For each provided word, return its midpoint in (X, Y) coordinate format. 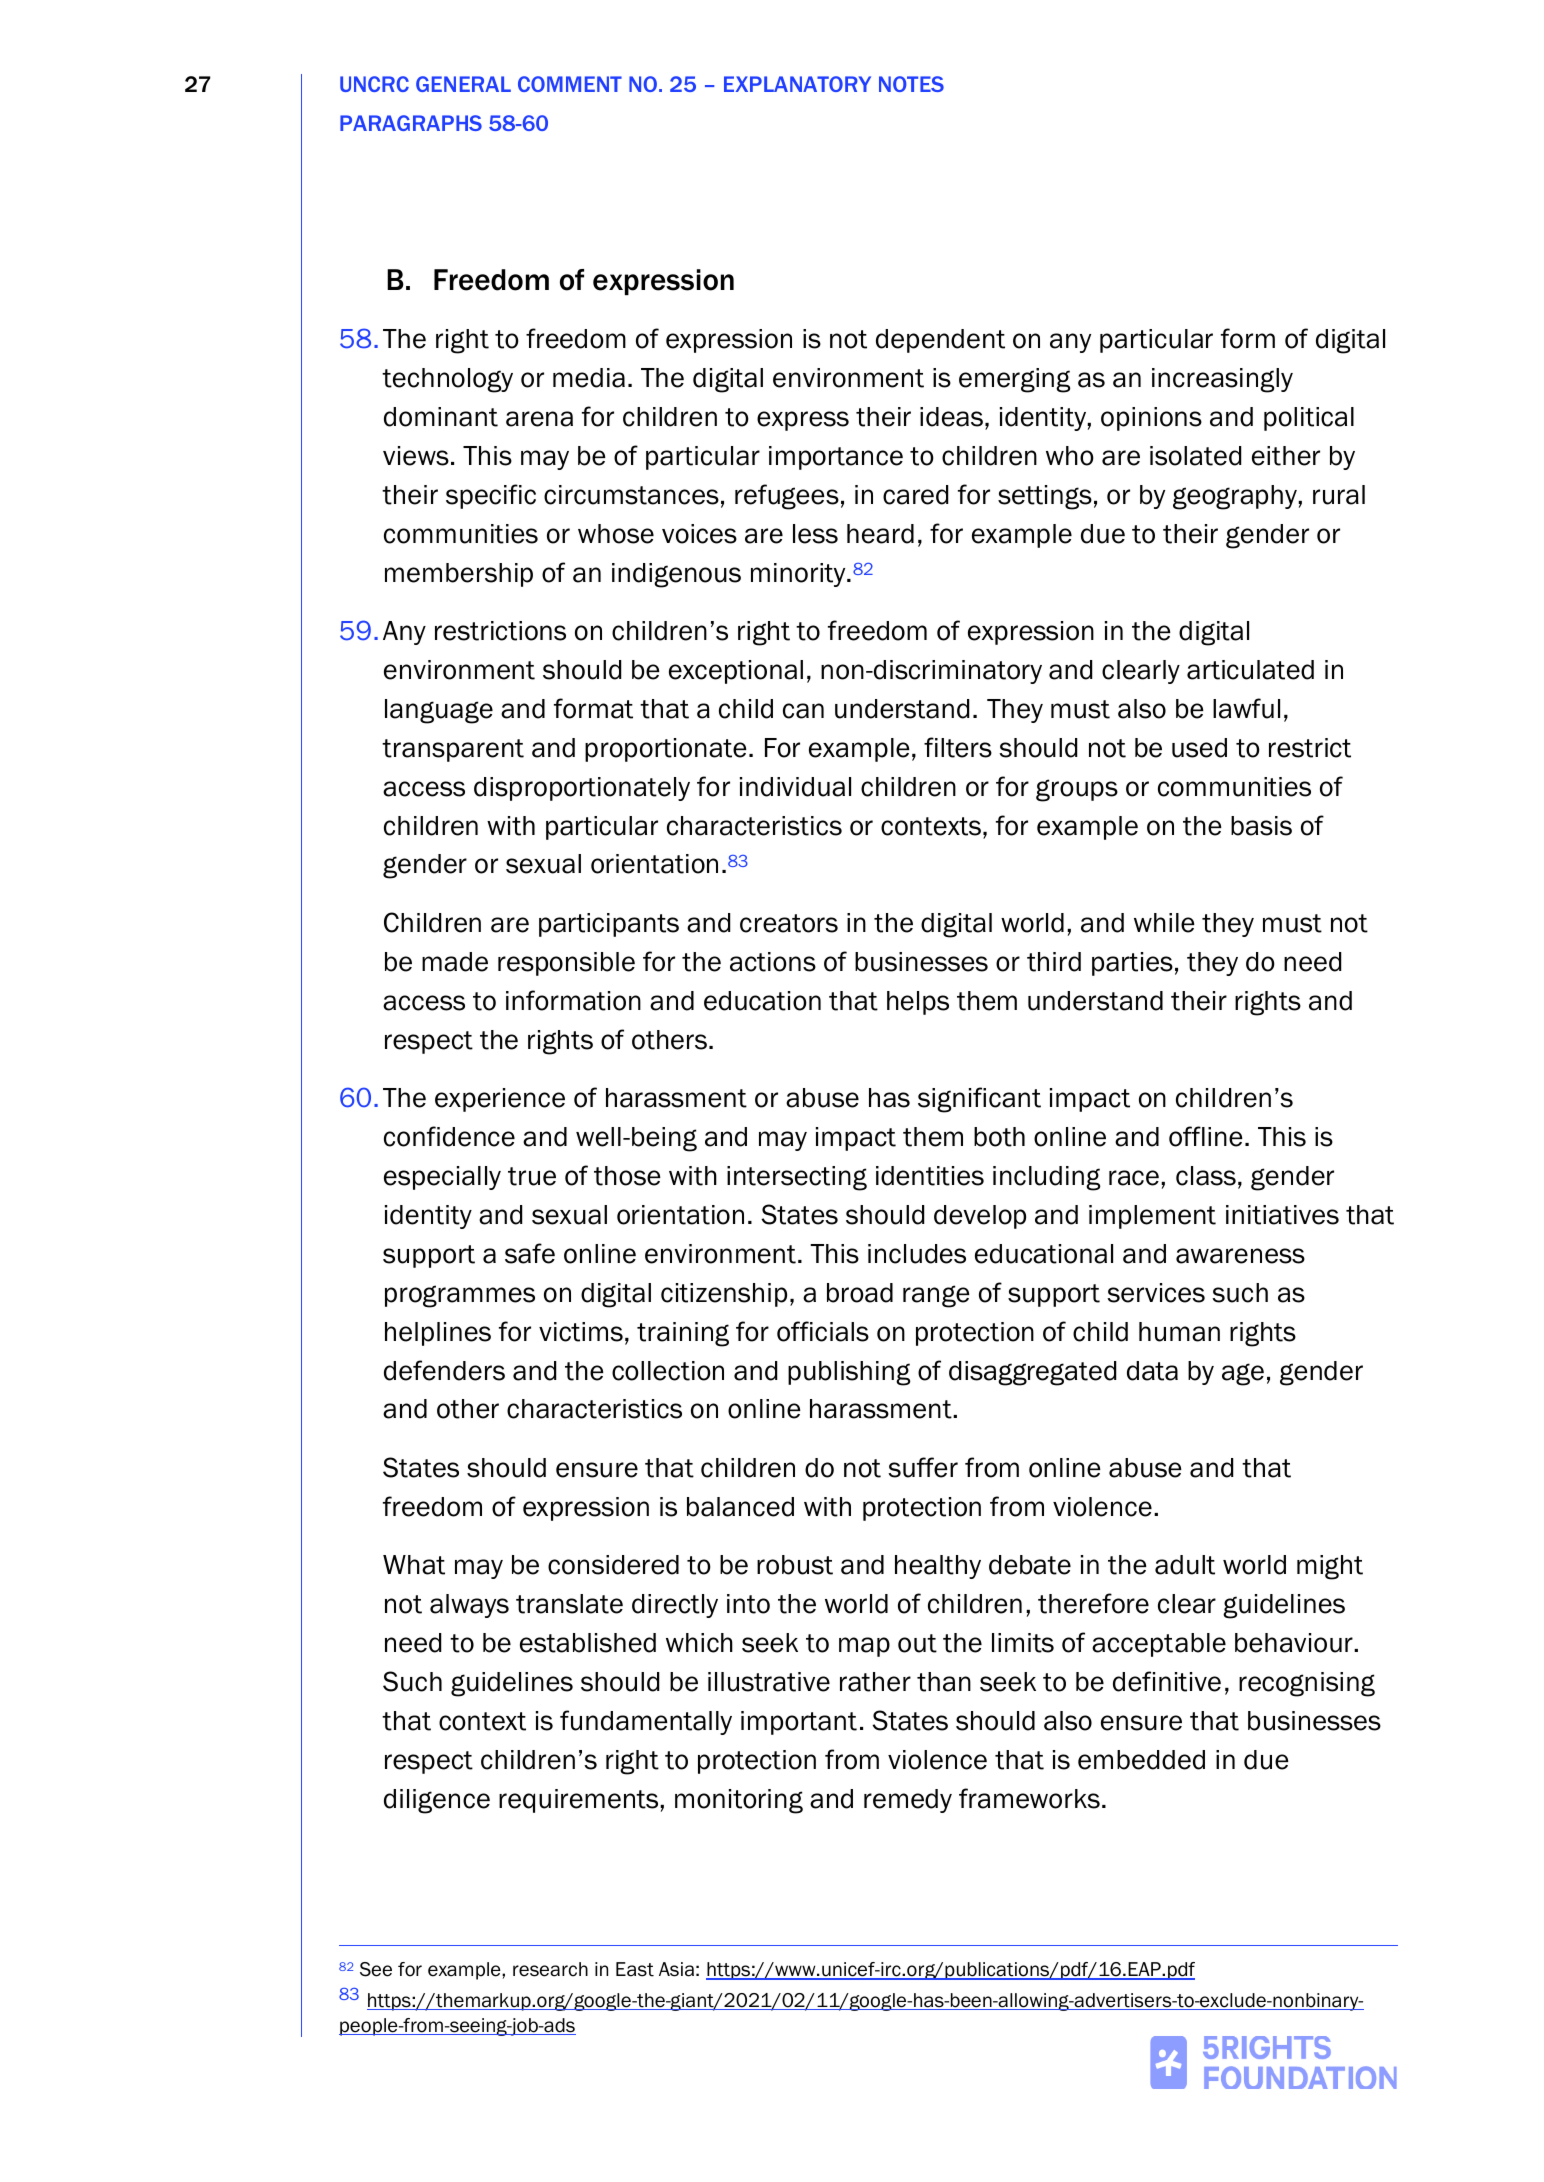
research (550, 1969)
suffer (923, 1467)
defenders (444, 1370)
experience (500, 1100)
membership (459, 575)
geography (1236, 497)
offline (1206, 1136)
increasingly (1222, 380)
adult (1185, 1565)
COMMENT (570, 84)
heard (880, 534)
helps (918, 1003)
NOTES (911, 84)
